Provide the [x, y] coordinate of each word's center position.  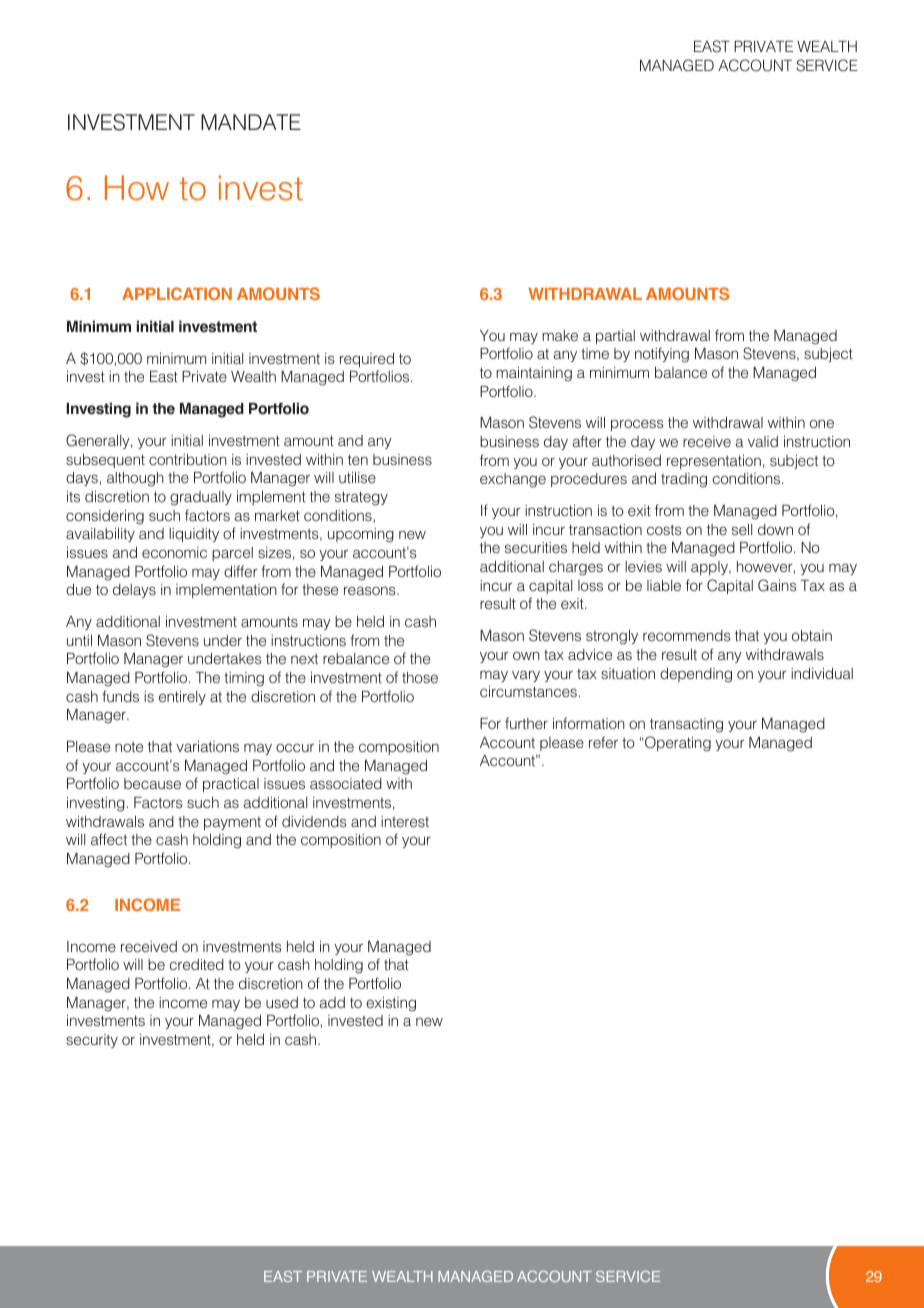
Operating [677, 744]
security [92, 1041]
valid [763, 441]
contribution [188, 459]
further [526, 723]
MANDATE [251, 122]
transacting [686, 725]
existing [391, 1004]
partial [615, 337]
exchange [513, 480]
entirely [182, 698]
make [560, 335]
